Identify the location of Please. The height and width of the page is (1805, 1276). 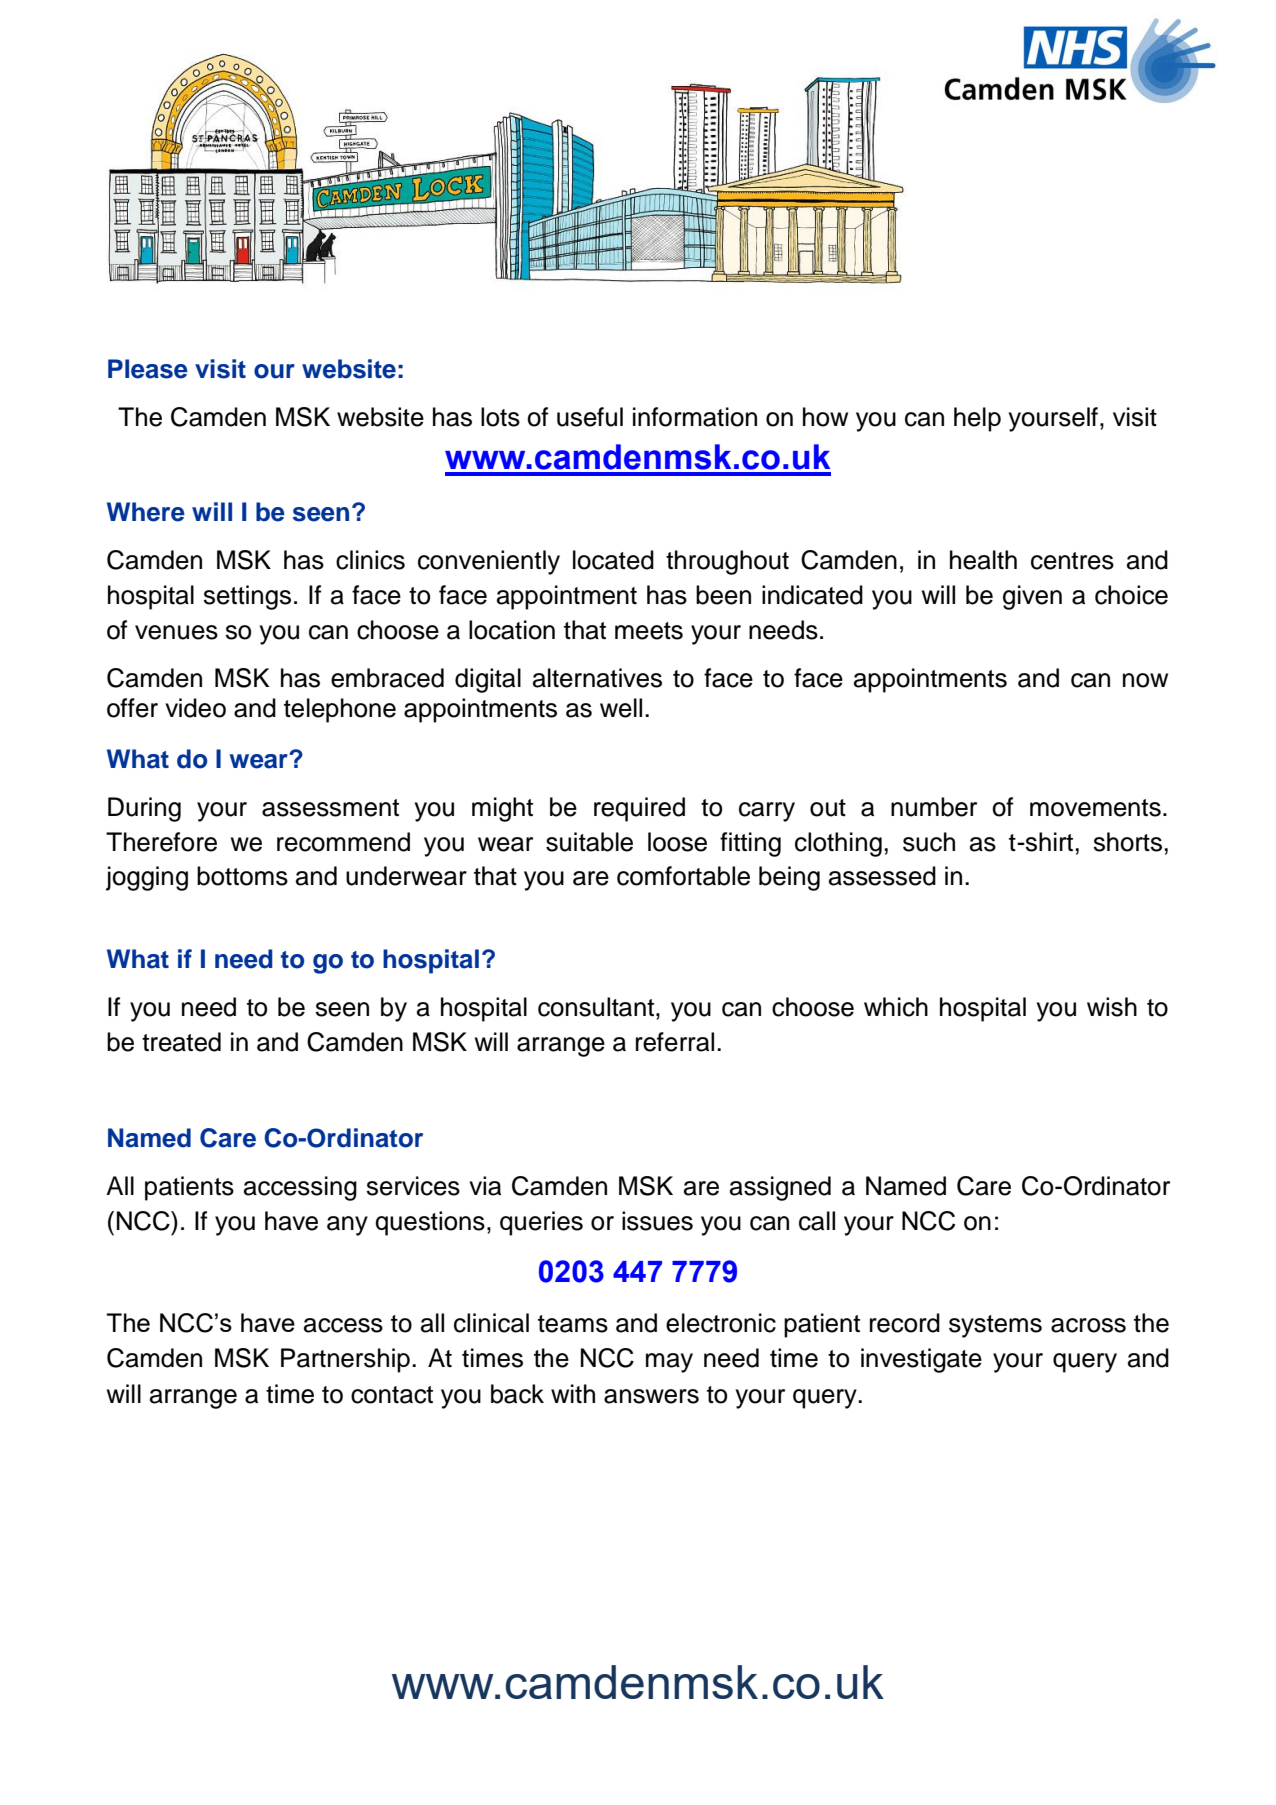
(148, 369).
